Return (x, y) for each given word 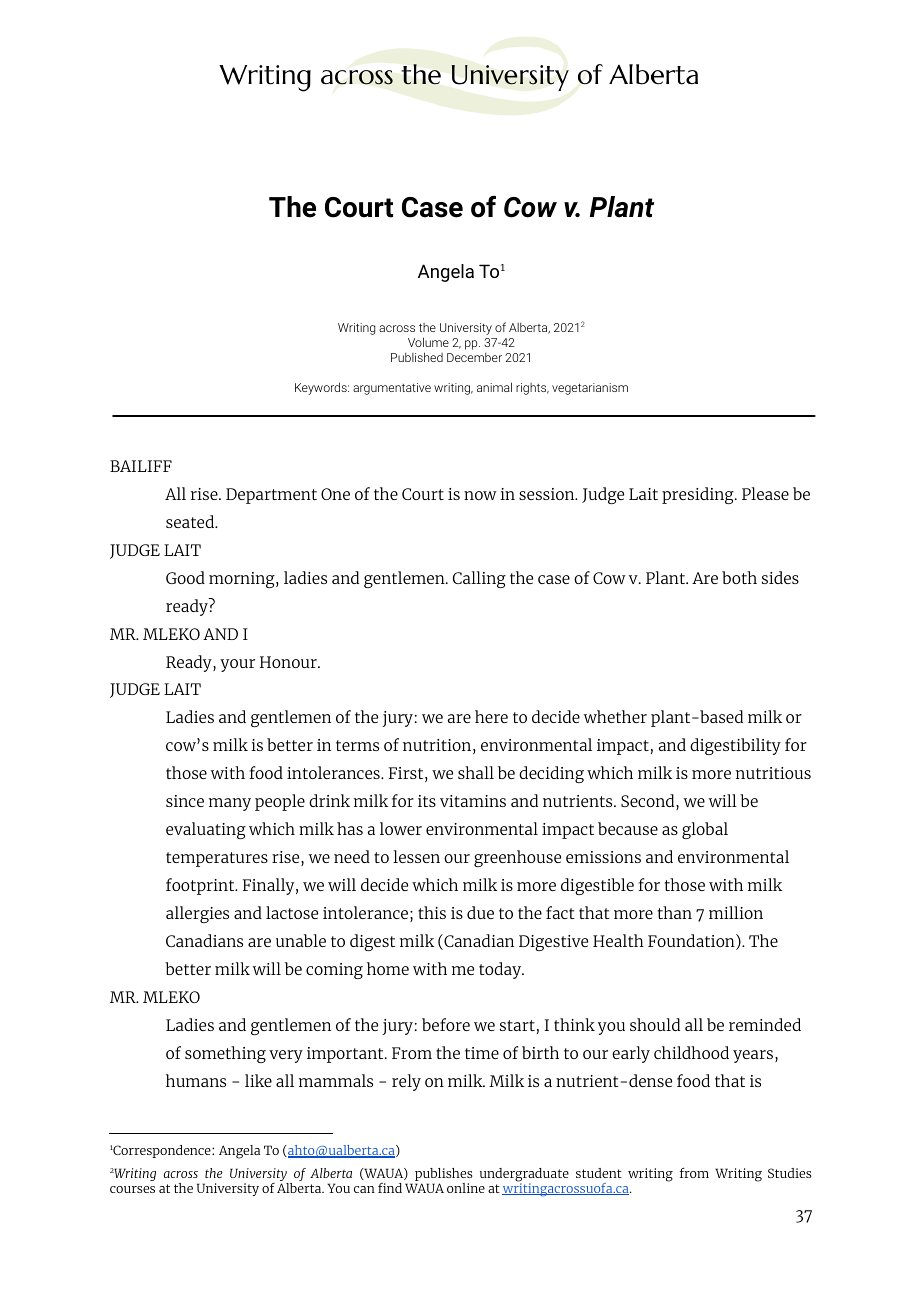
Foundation (692, 942)
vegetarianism (590, 389)
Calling (479, 579)
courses (132, 1189)
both (739, 577)
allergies (197, 914)
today (501, 970)
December (474, 357)
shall (476, 772)
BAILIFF (141, 466)
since (185, 801)
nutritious (773, 773)
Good (185, 577)
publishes (443, 1176)
